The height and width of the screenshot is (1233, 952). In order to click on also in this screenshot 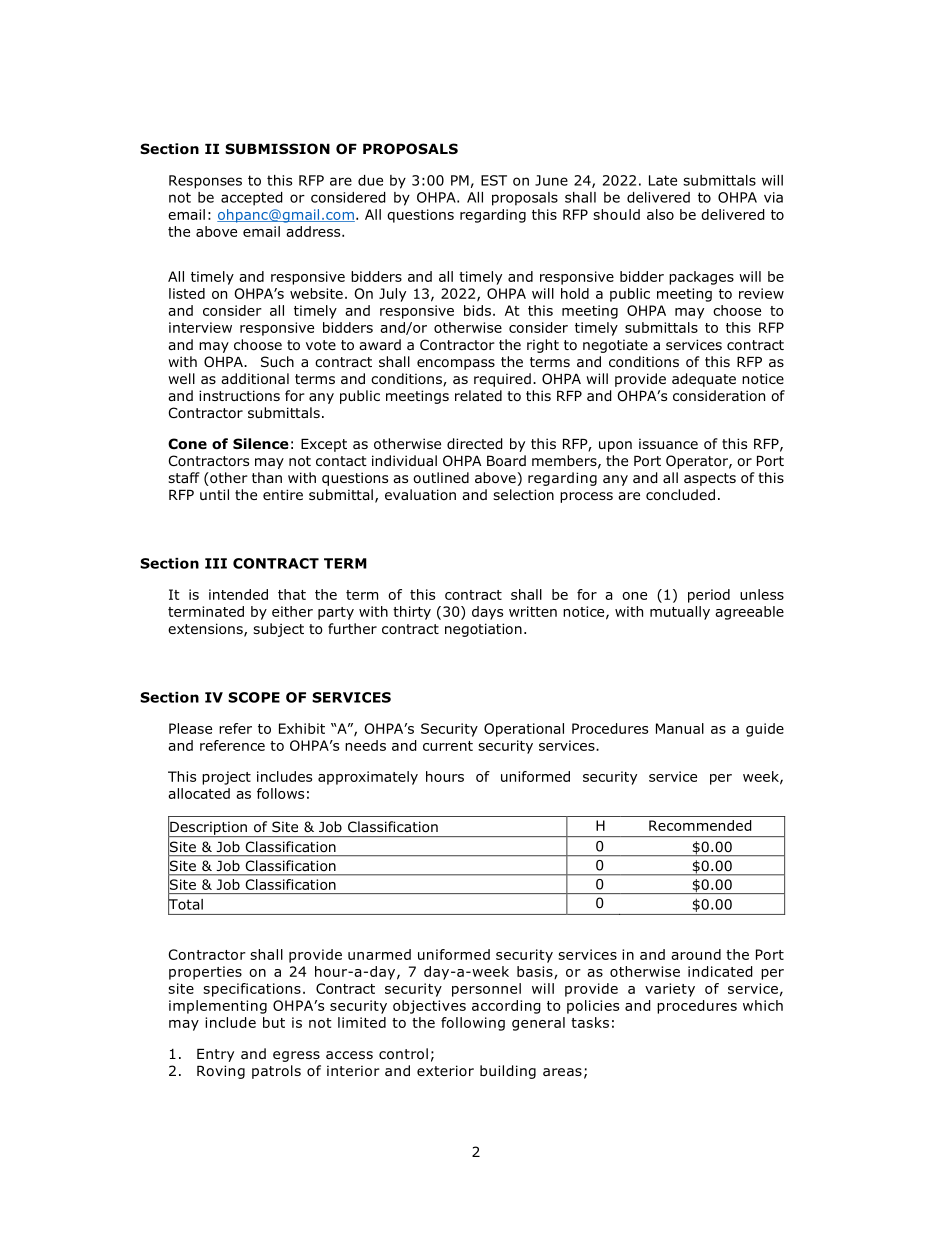, I will do `click(660, 214)`.
